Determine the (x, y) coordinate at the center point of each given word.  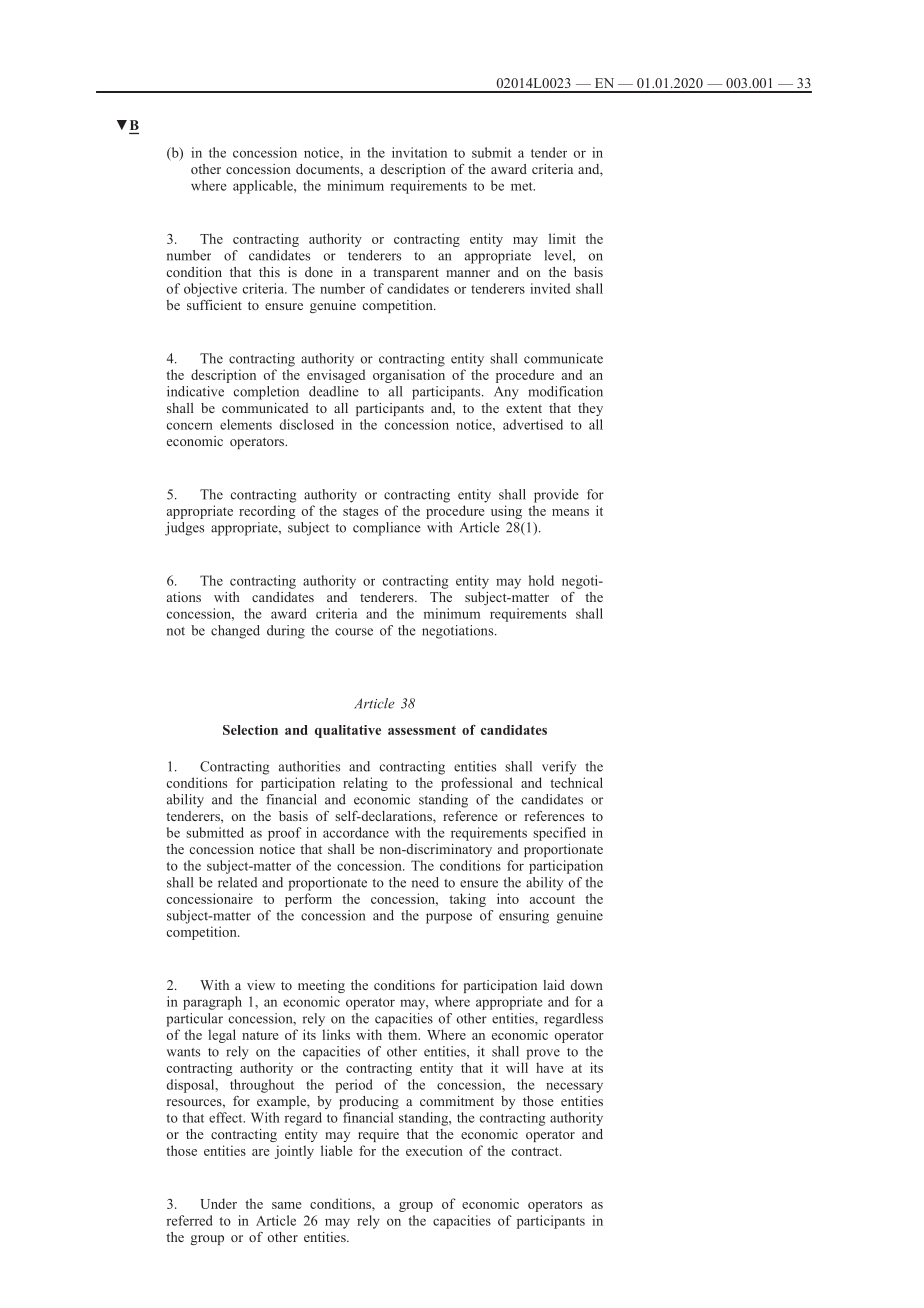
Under (218, 1203)
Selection (250, 730)
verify (559, 768)
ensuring (524, 917)
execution (434, 1150)
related (237, 882)
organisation (409, 376)
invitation (419, 152)
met (523, 186)
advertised (533, 424)
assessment (422, 730)
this (269, 272)
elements (246, 424)
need (425, 882)
